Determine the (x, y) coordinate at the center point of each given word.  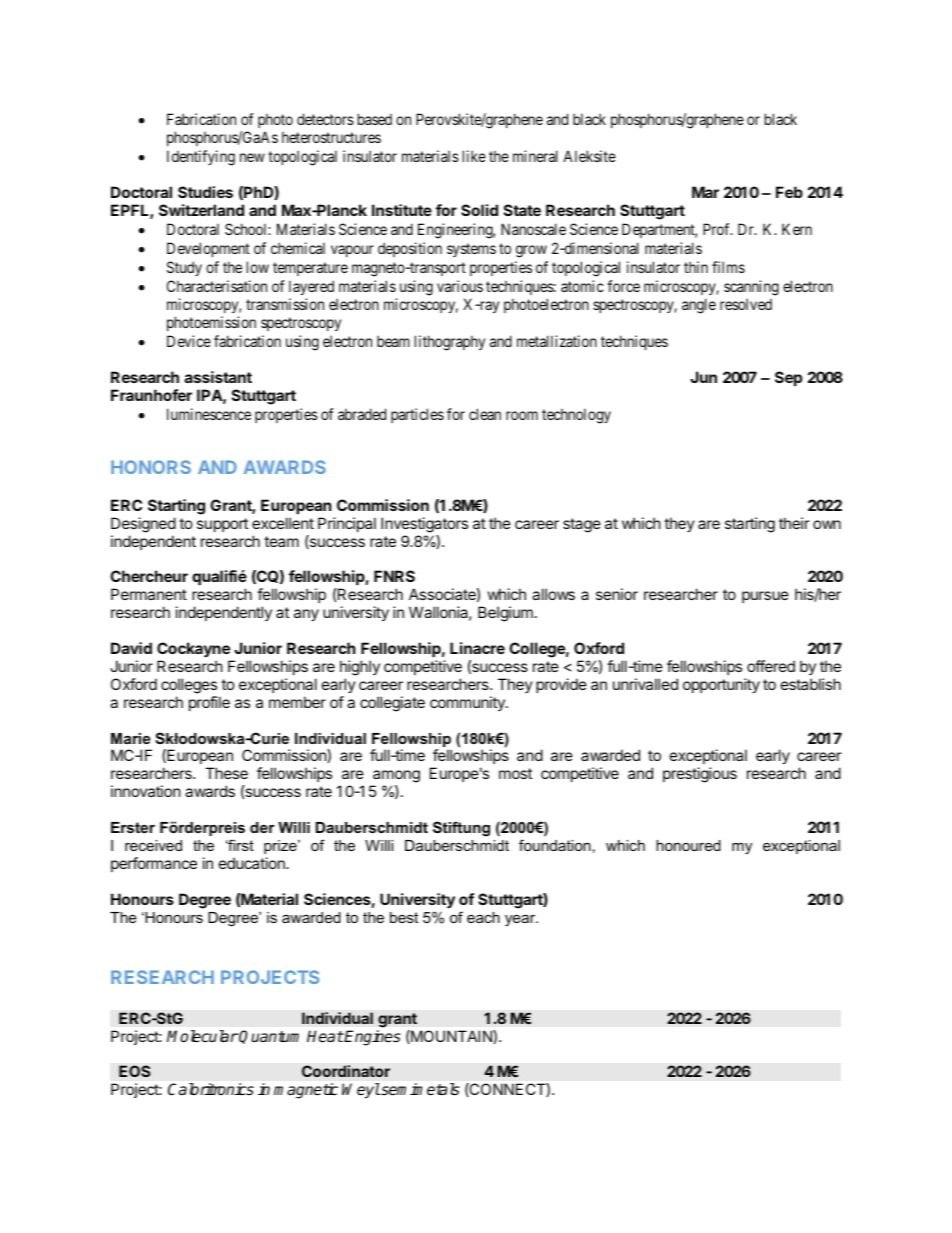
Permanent (149, 594)
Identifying (201, 158)
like (474, 156)
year (521, 920)
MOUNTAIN (451, 1037)
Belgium (505, 614)
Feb (789, 192)
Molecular (202, 1036)
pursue (765, 597)
